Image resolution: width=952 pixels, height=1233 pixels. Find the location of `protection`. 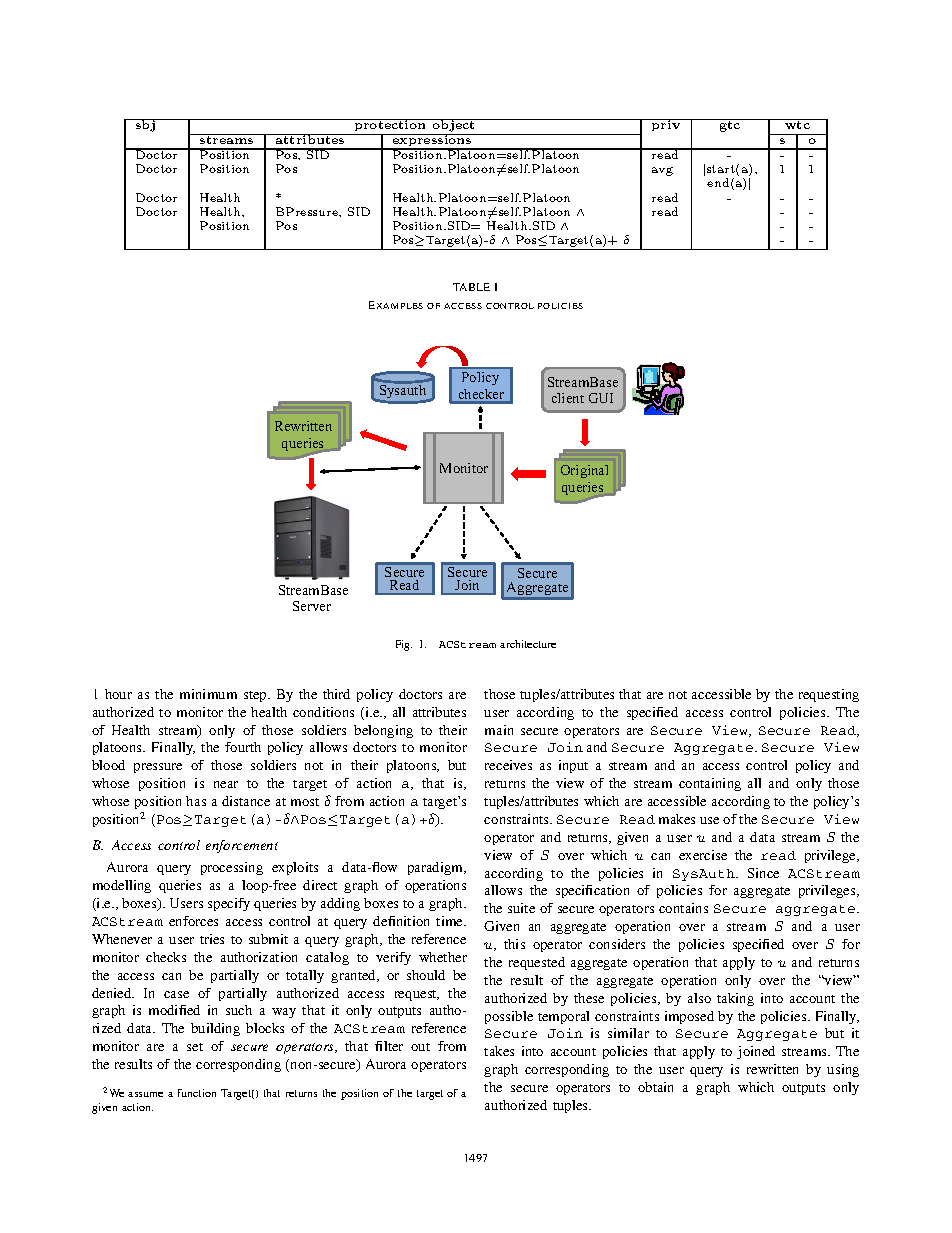

protection is located at coordinates (390, 127).
